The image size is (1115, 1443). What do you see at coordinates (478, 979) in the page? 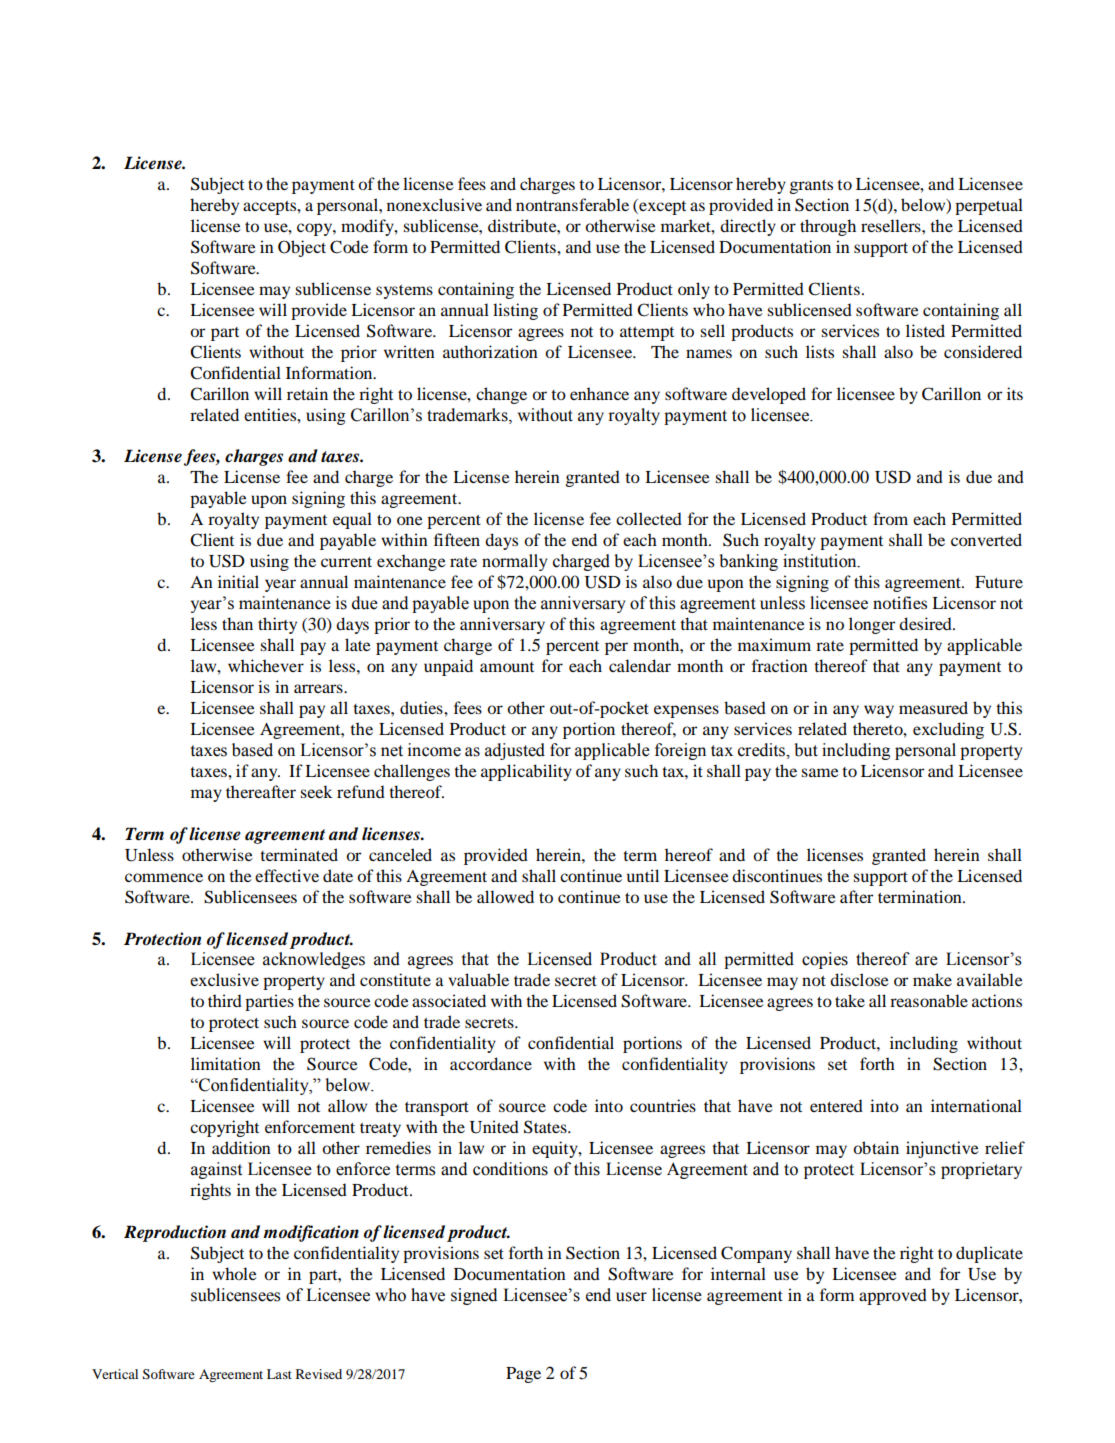
I see `valuable` at bounding box center [478, 979].
